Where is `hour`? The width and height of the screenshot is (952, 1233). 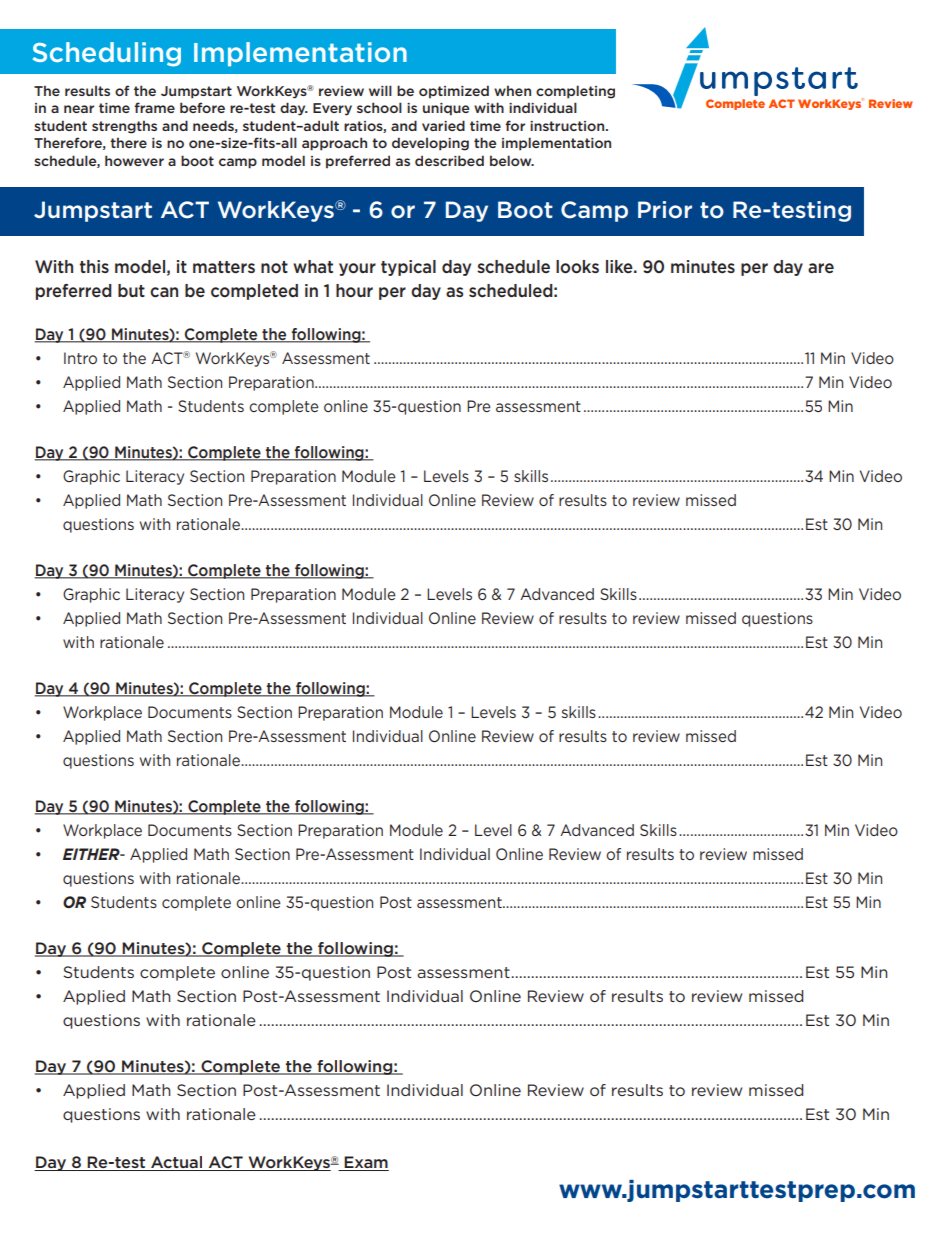
hour is located at coordinates (354, 290).
